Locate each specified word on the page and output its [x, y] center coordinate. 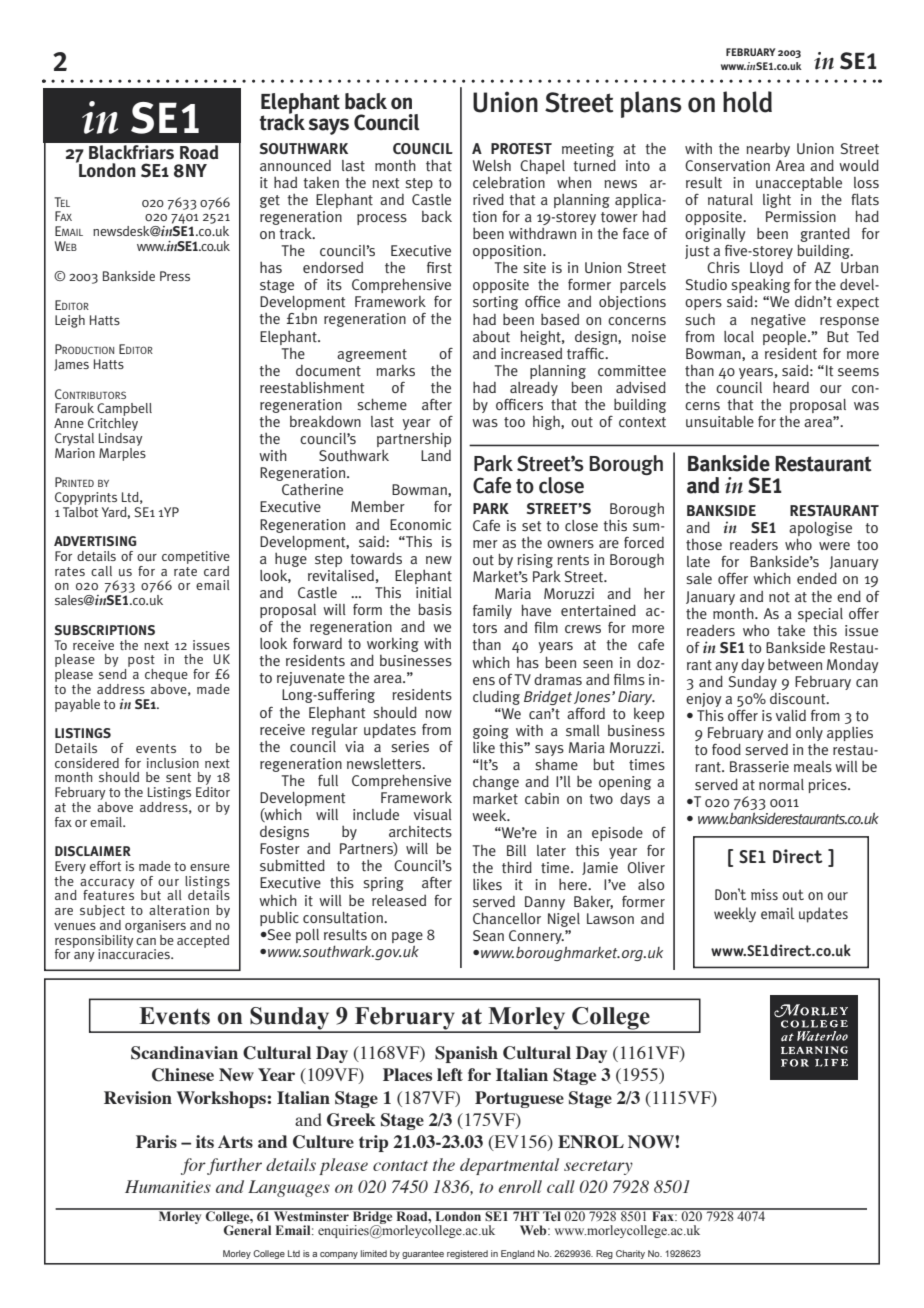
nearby [768, 149]
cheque [166, 675]
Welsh [492, 165]
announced [295, 166]
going [491, 732]
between [795, 664]
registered [467, 1254]
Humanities [168, 1186]
